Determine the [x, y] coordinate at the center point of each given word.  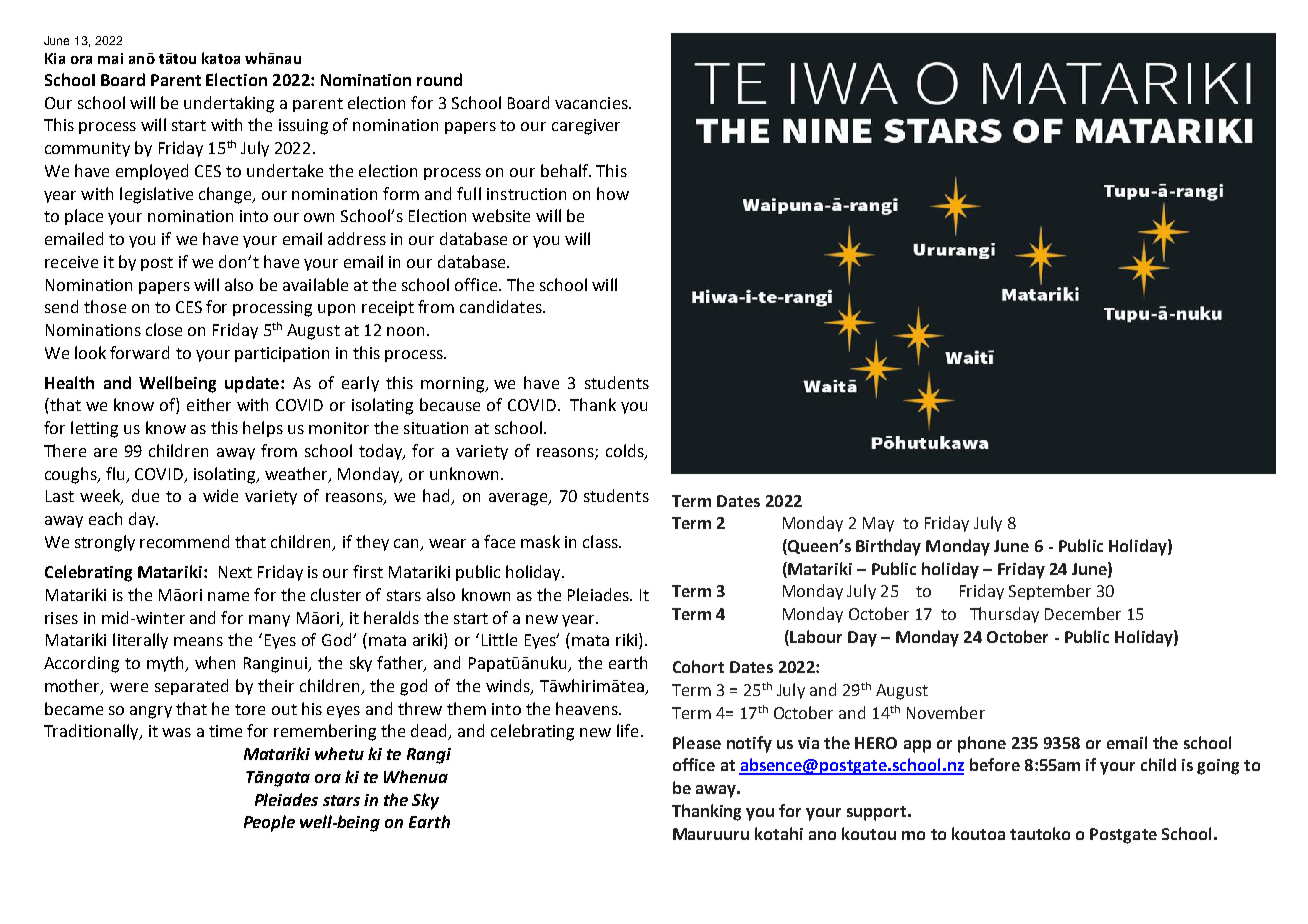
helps [263, 429]
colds [626, 452]
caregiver [586, 127]
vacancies [592, 103]
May [878, 524]
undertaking [229, 104]
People [269, 823]
